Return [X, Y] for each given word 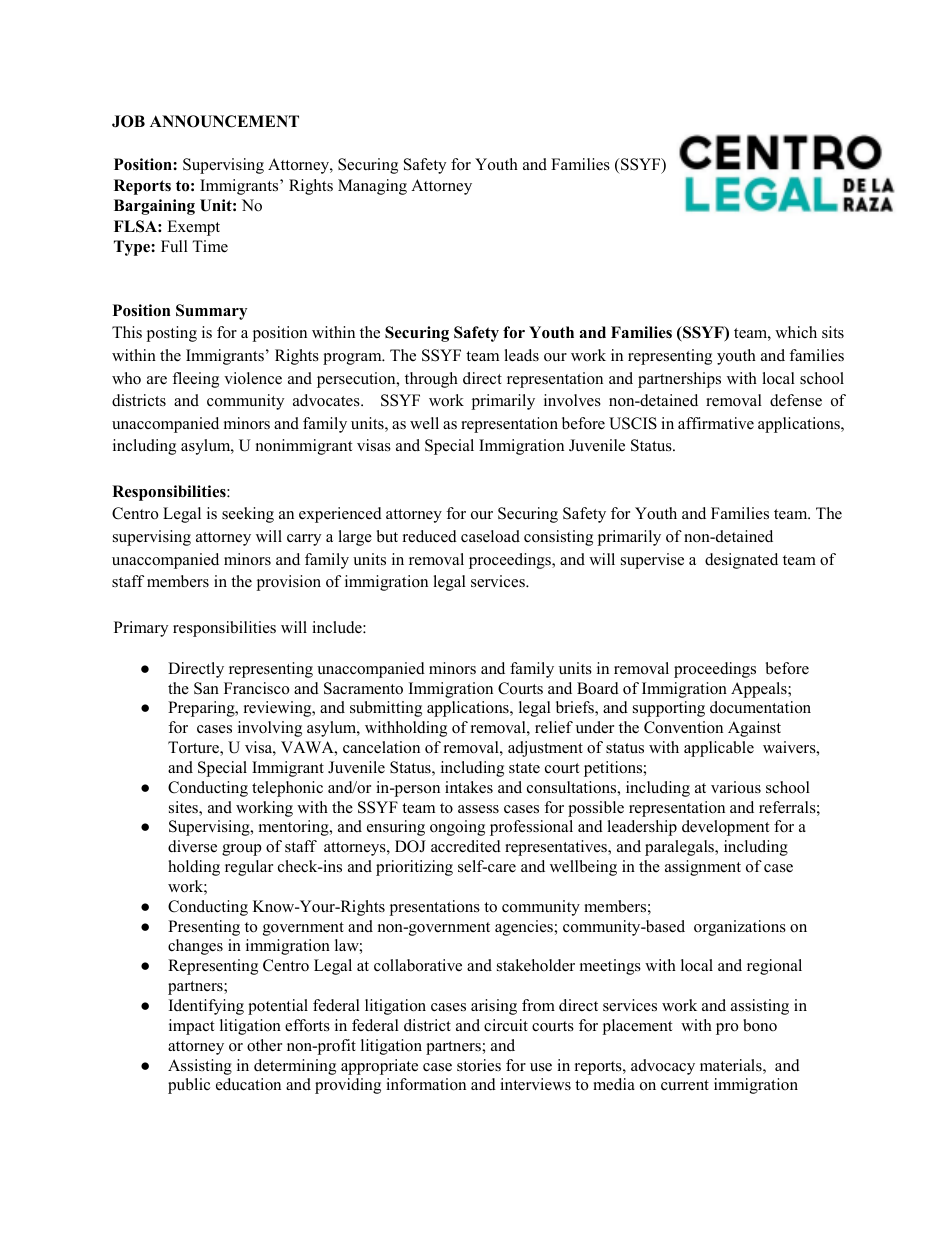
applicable [719, 749]
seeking [248, 515]
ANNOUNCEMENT [224, 121]
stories [479, 1065]
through [431, 380]
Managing [372, 187]
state [524, 768]
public [189, 1086]
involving [270, 729]
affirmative [716, 423]
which [796, 332]
